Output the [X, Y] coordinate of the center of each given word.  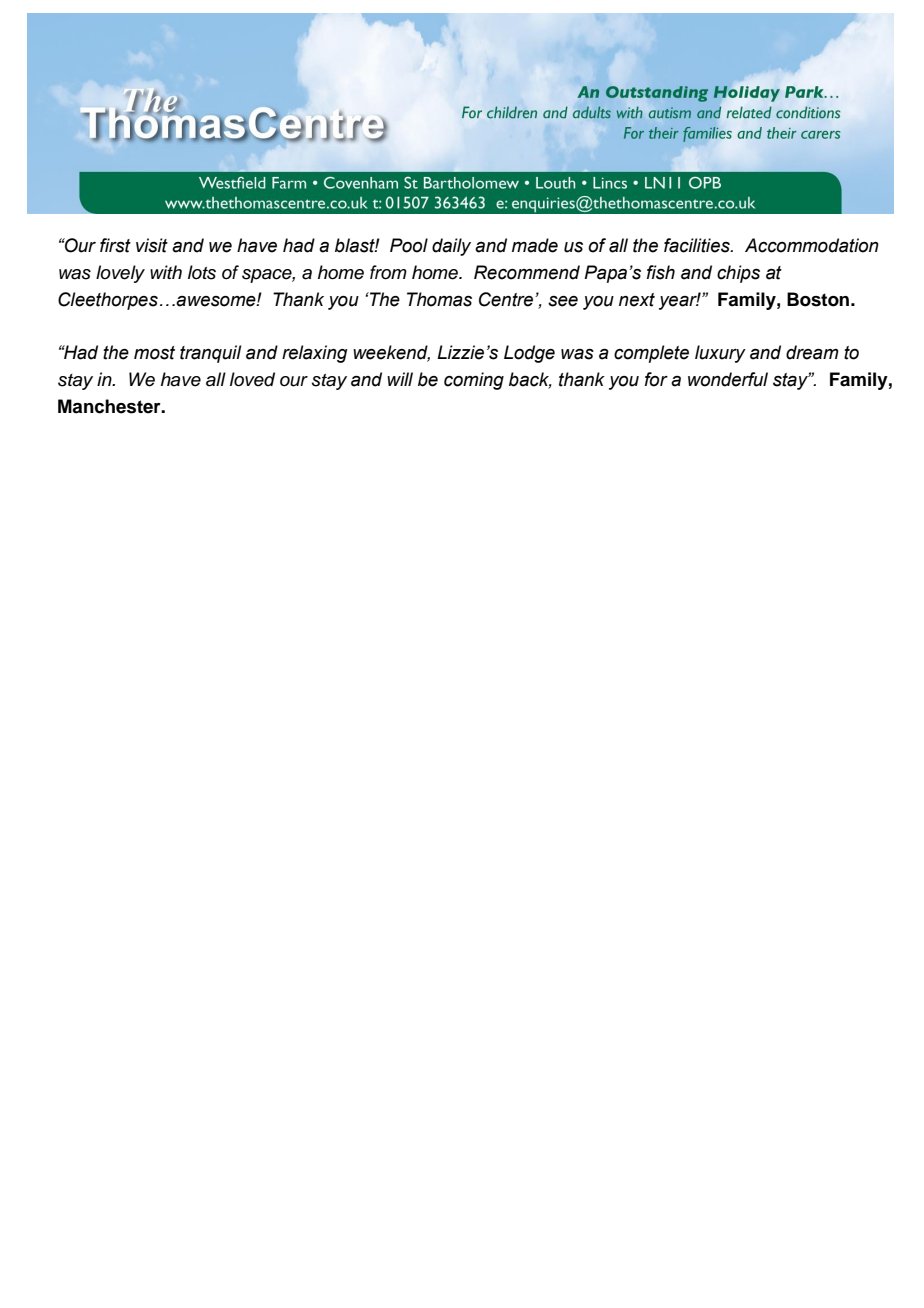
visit [152, 245]
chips [738, 274]
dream [812, 352]
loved [252, 379]
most [154, 353]
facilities [698, 245]
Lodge [529, 354]
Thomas [439, 299]
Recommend [527, 272]
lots [202, 272]
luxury [720, 354]
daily [451, 247]
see [563, 301]
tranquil [210, 354]
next [637, 300]
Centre [506, 299]
